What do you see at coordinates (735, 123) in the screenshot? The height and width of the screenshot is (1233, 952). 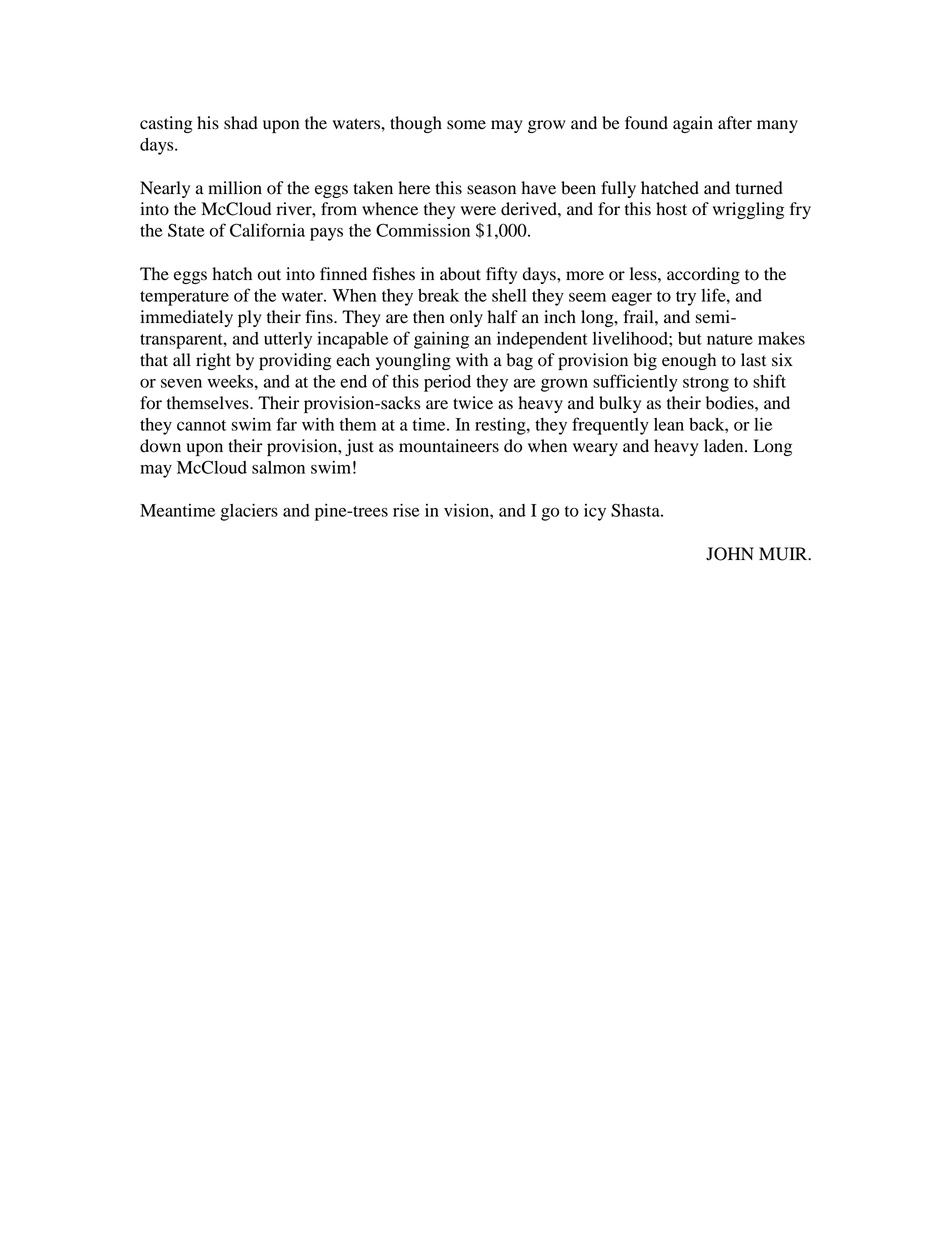 I see `after` at bounding box center [735, 123].
